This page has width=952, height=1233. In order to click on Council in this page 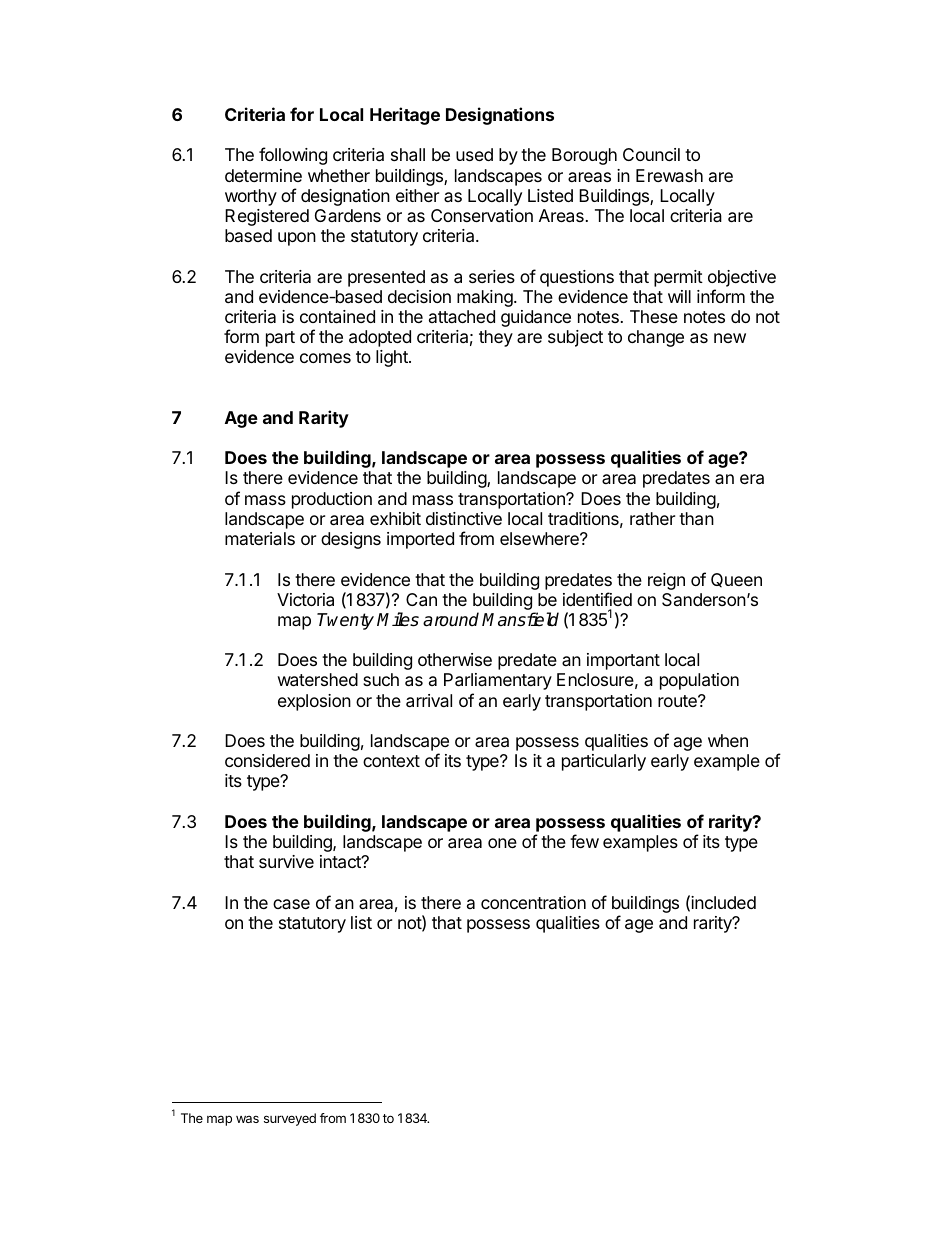, I will do `click(651, 154)`.
